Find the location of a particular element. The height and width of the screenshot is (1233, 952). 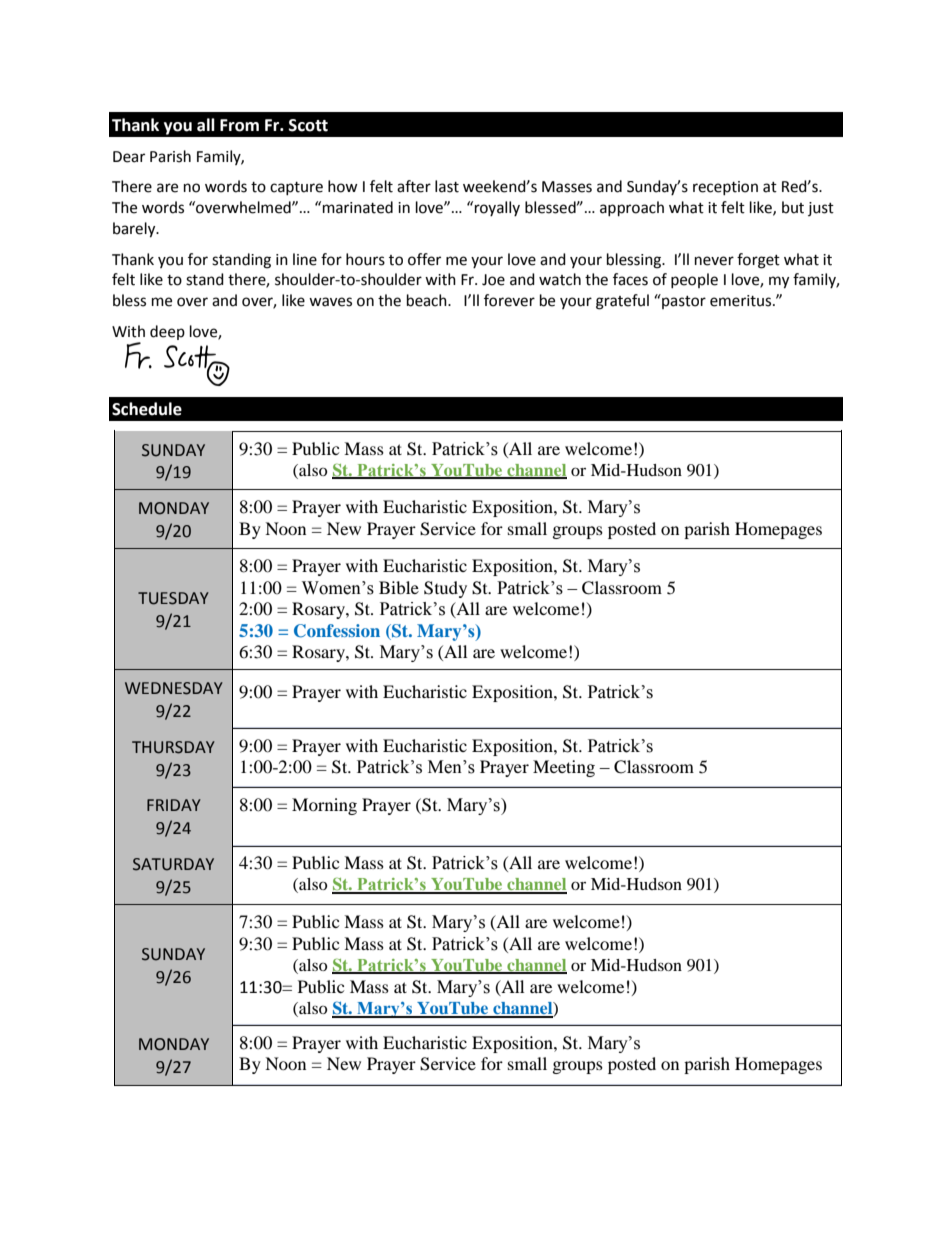

Schedule is located at coordinates (147, 409).
